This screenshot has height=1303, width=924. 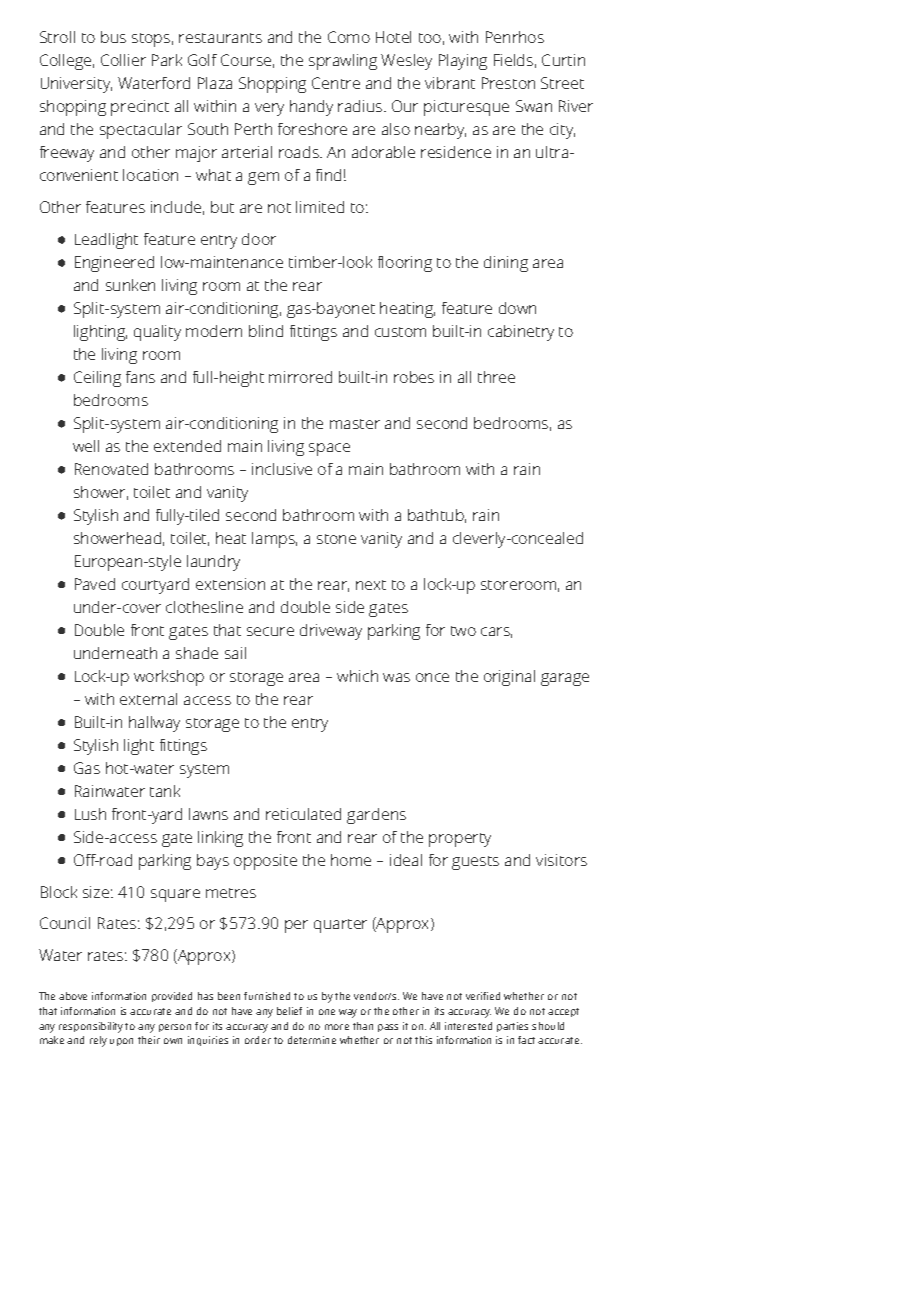 What do you see at coordinates (509, 678) in the screenshot?
I see `original` at bounding box center [509, 678].
